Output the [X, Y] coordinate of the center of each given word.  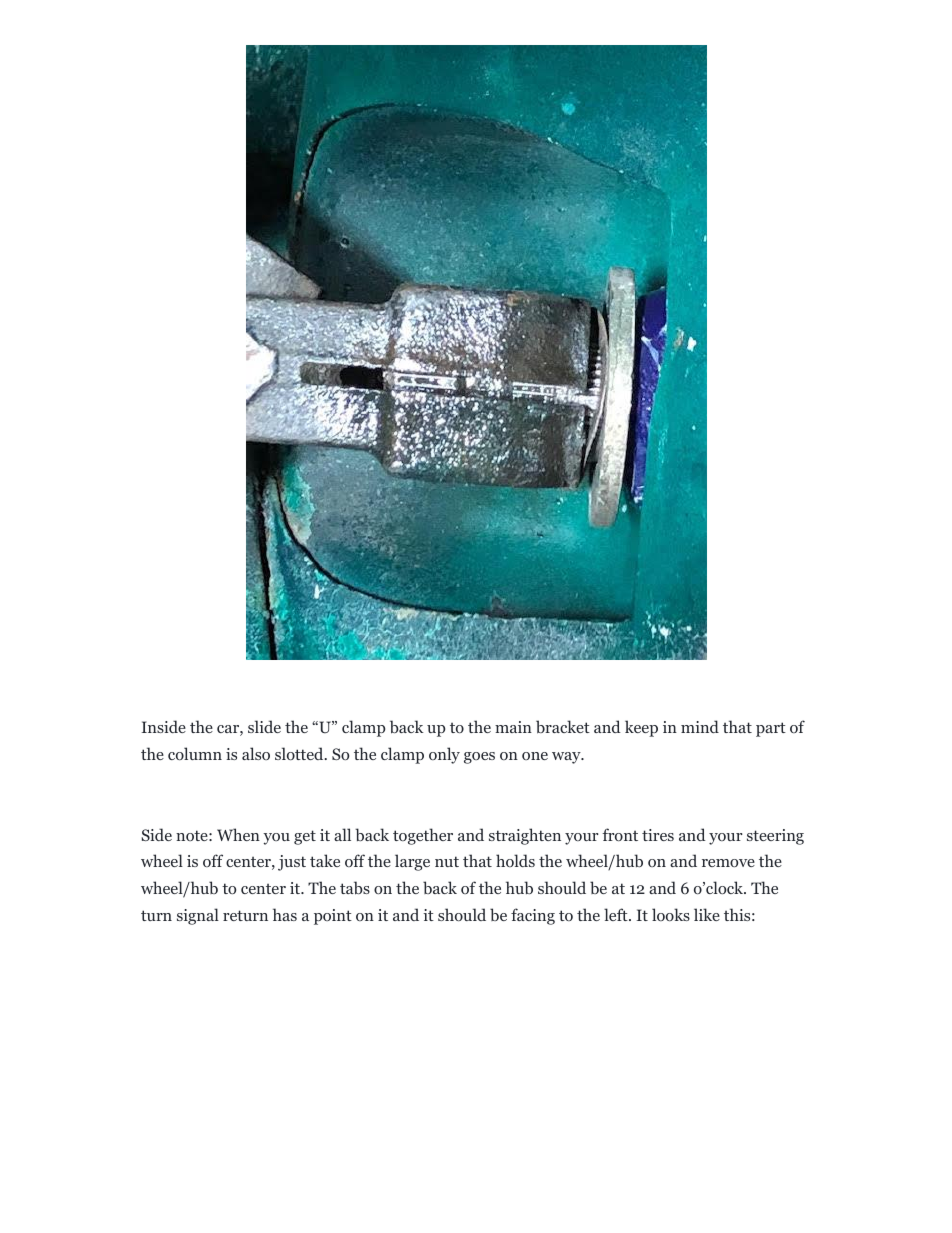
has [285, 914]
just [292, 863]
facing [533, 916]
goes [479, 758]
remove [728, 863]
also [256, 753]
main [513, 727]
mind [700, 726]
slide [264, 726]
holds [515, 860]
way [567, 758]
